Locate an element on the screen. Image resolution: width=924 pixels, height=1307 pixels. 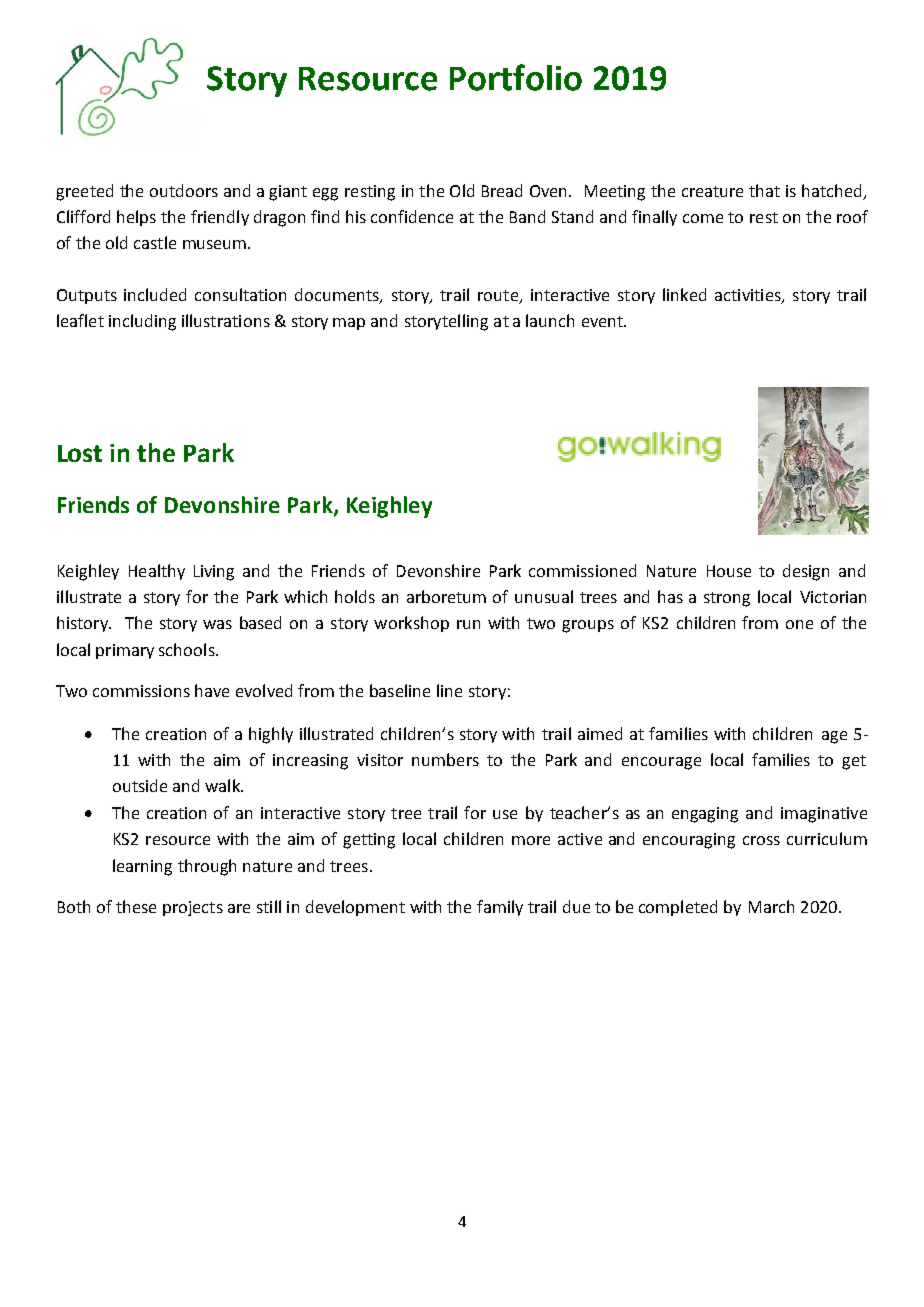
family is located at coordinates (500, 908).
